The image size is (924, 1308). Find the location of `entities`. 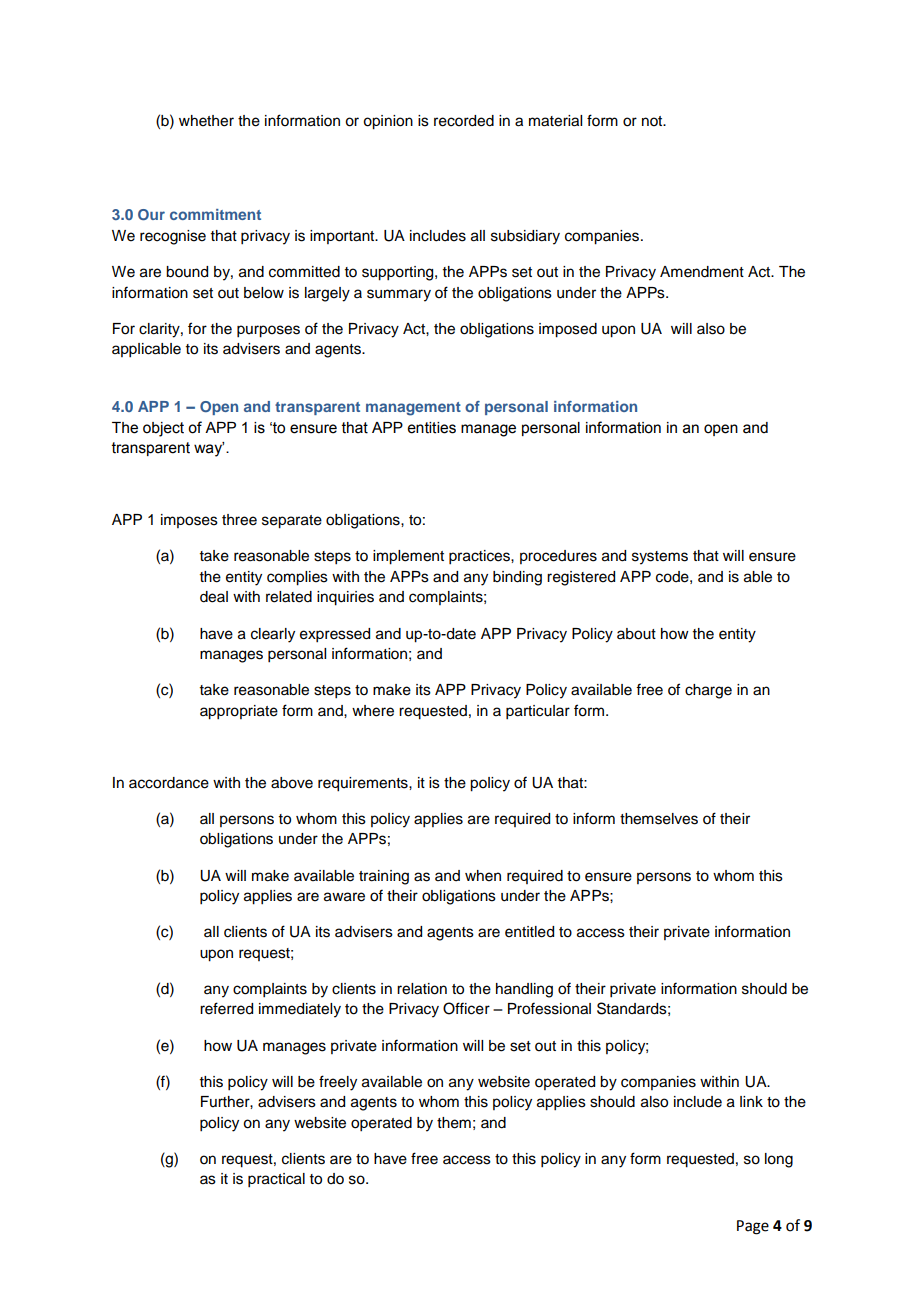

entities is located at coordinates (432, 428).
